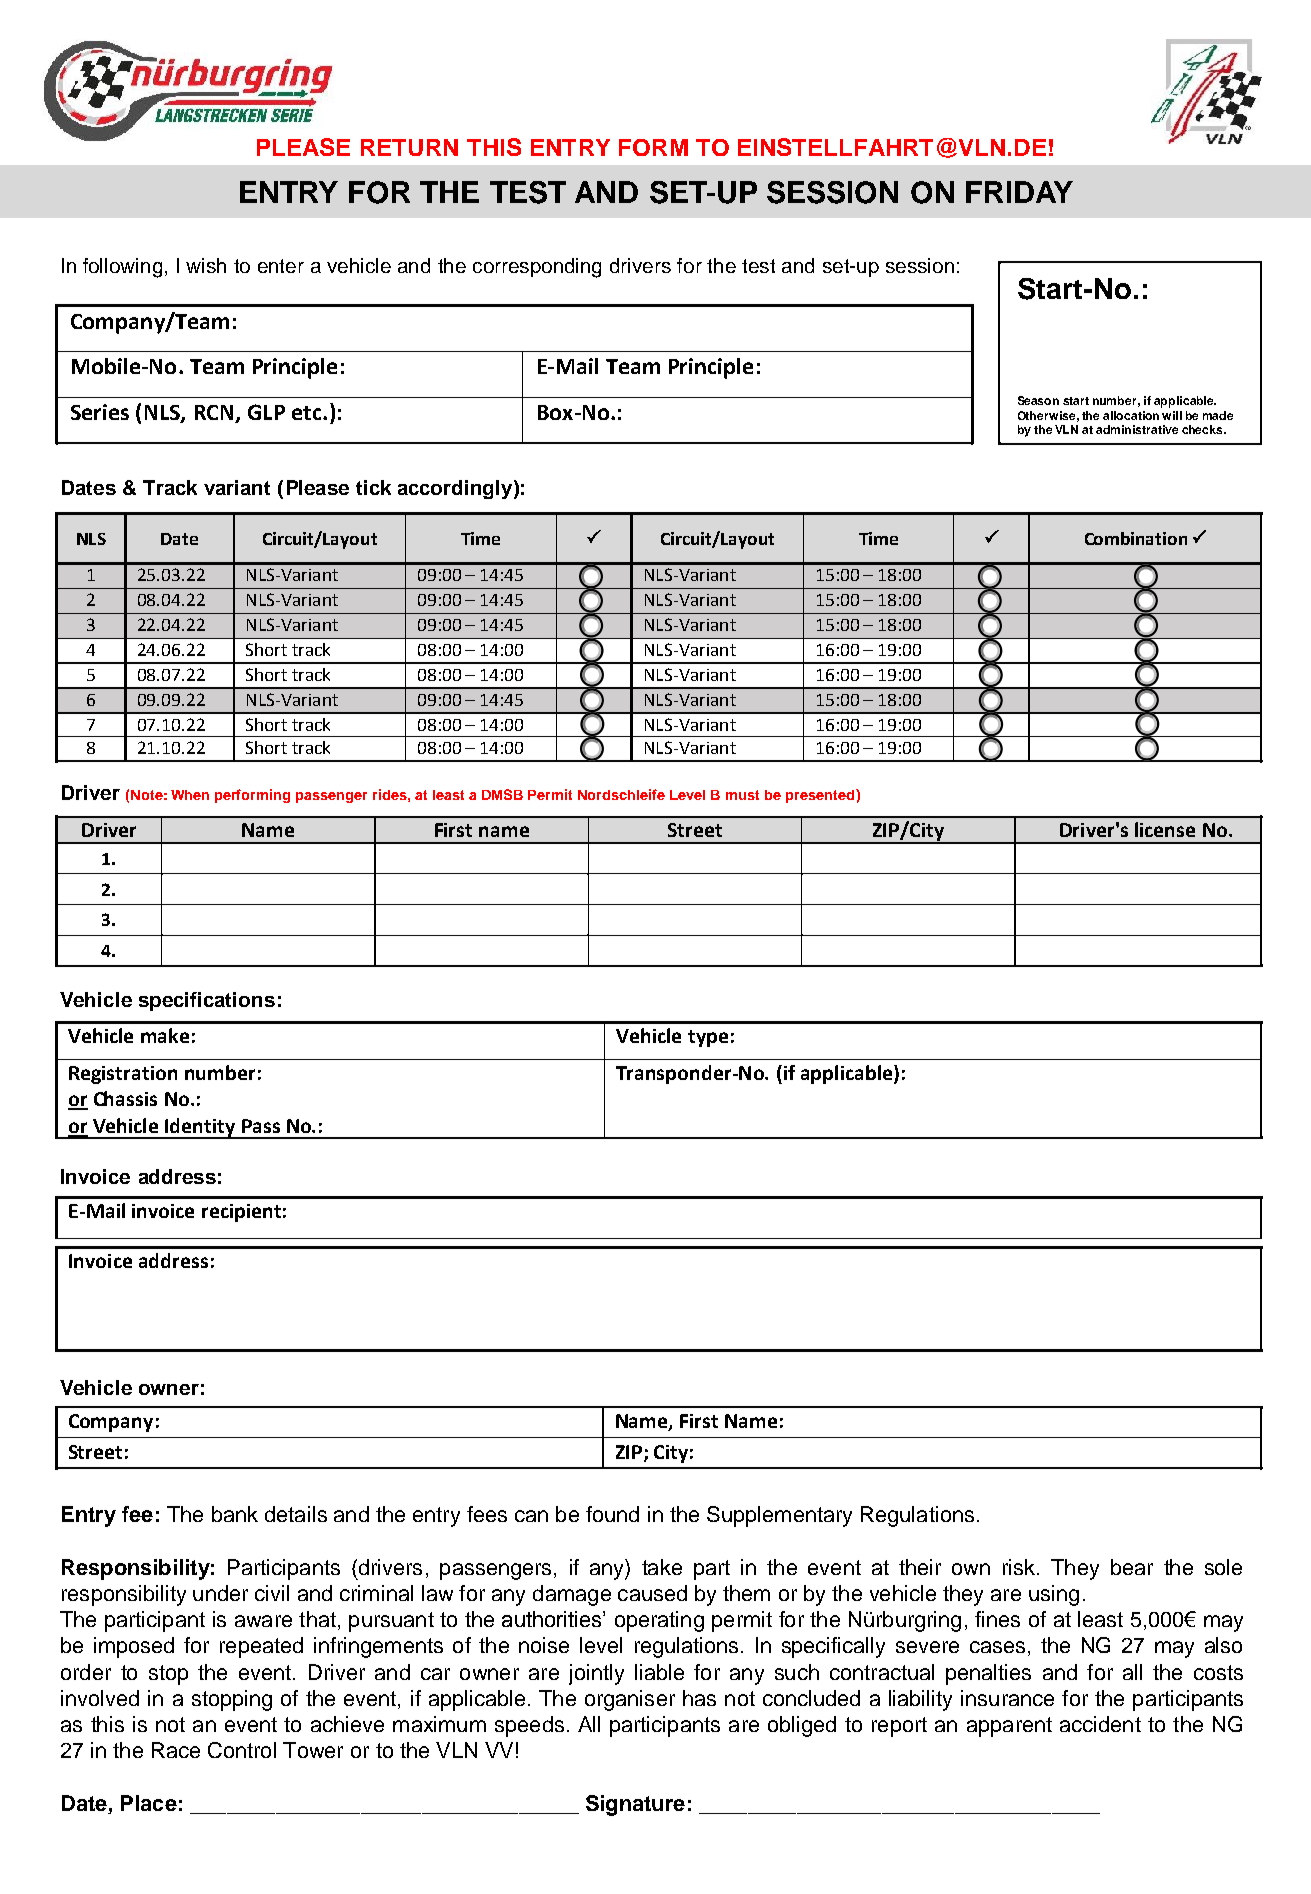  Describe the element at coordinates (206, 265) in the image. I see `wish` at that location.
